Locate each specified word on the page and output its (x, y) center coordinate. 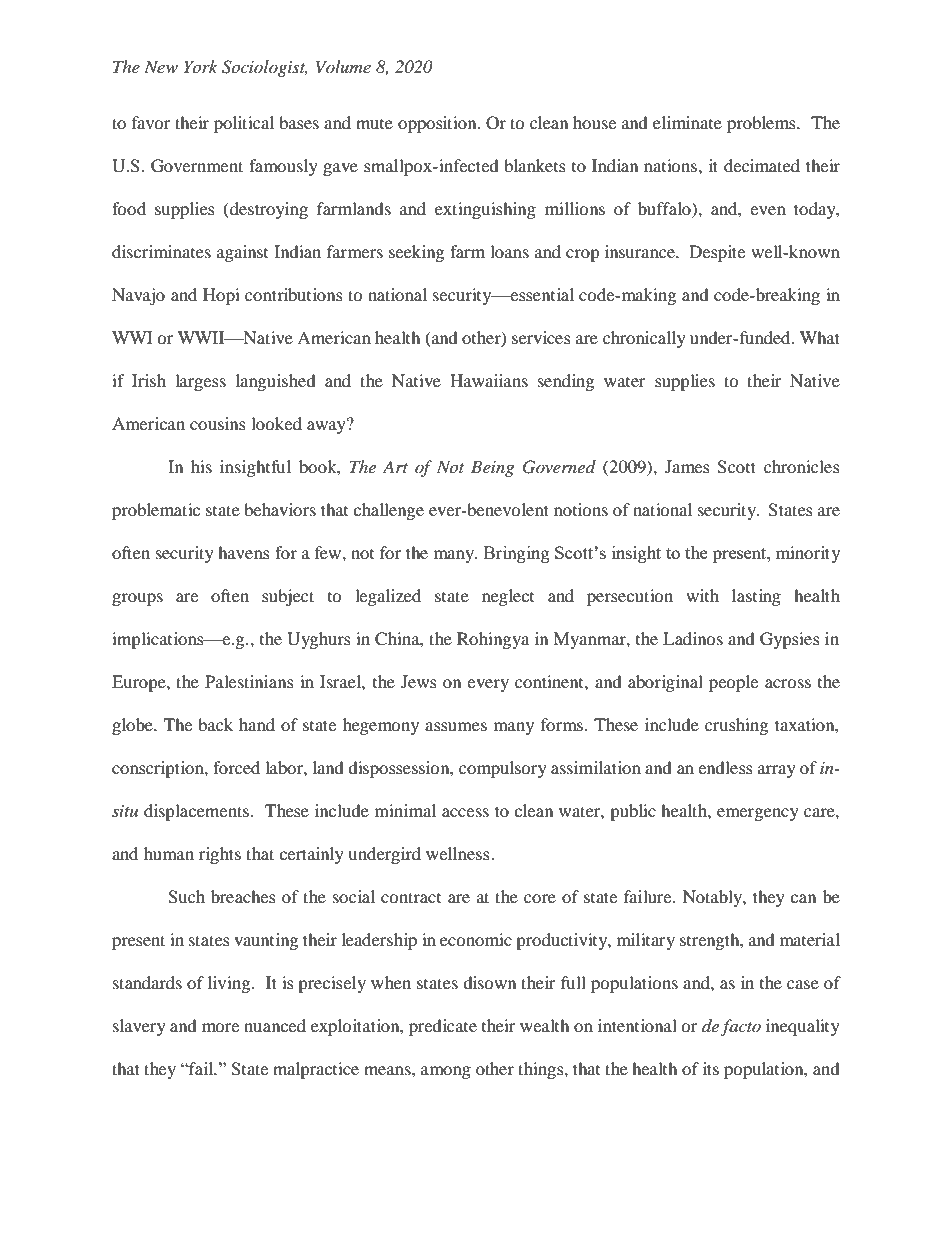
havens (244, 552)
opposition (438, 124)
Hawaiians (489, 380)
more (220, 1027)
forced (236, 767)
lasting (756, 597)
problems (762, 124)
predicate (443, 1027)
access (465, 812)
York (201, 66)
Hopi (221, 296)
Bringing (517, 554)
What (820, 337)
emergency (758, 814)
